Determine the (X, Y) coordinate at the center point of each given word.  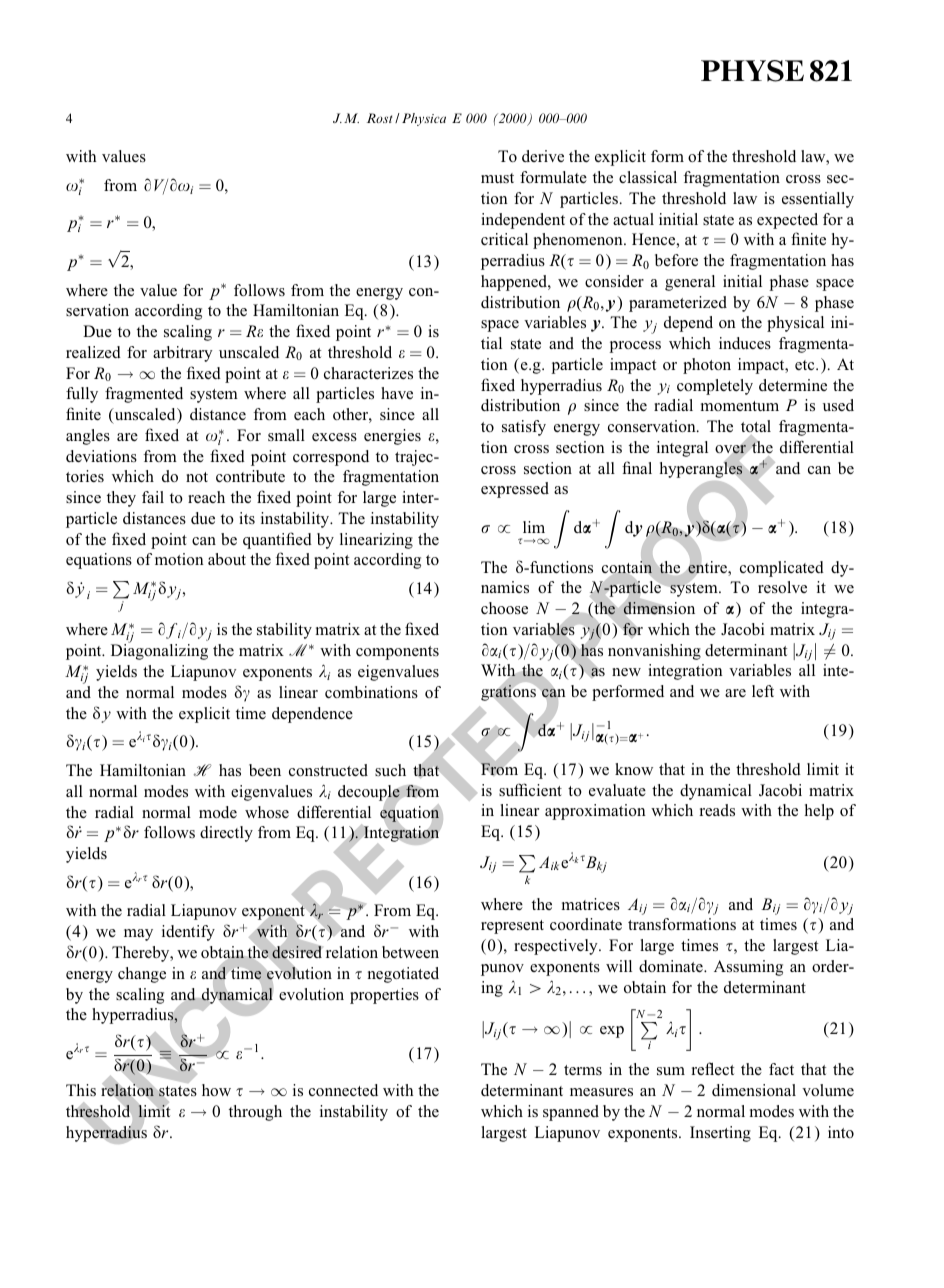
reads (717, 810)
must (497, 178)
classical (648, 177)
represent (512, 927)
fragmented (144, 395)
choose (504, 608)
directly (226, 834)
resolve (782, 587)
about (227, 559)
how (216, 1090)
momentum (740, 406)
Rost (379, 118)
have (397, 393)
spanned (571, 1113)
